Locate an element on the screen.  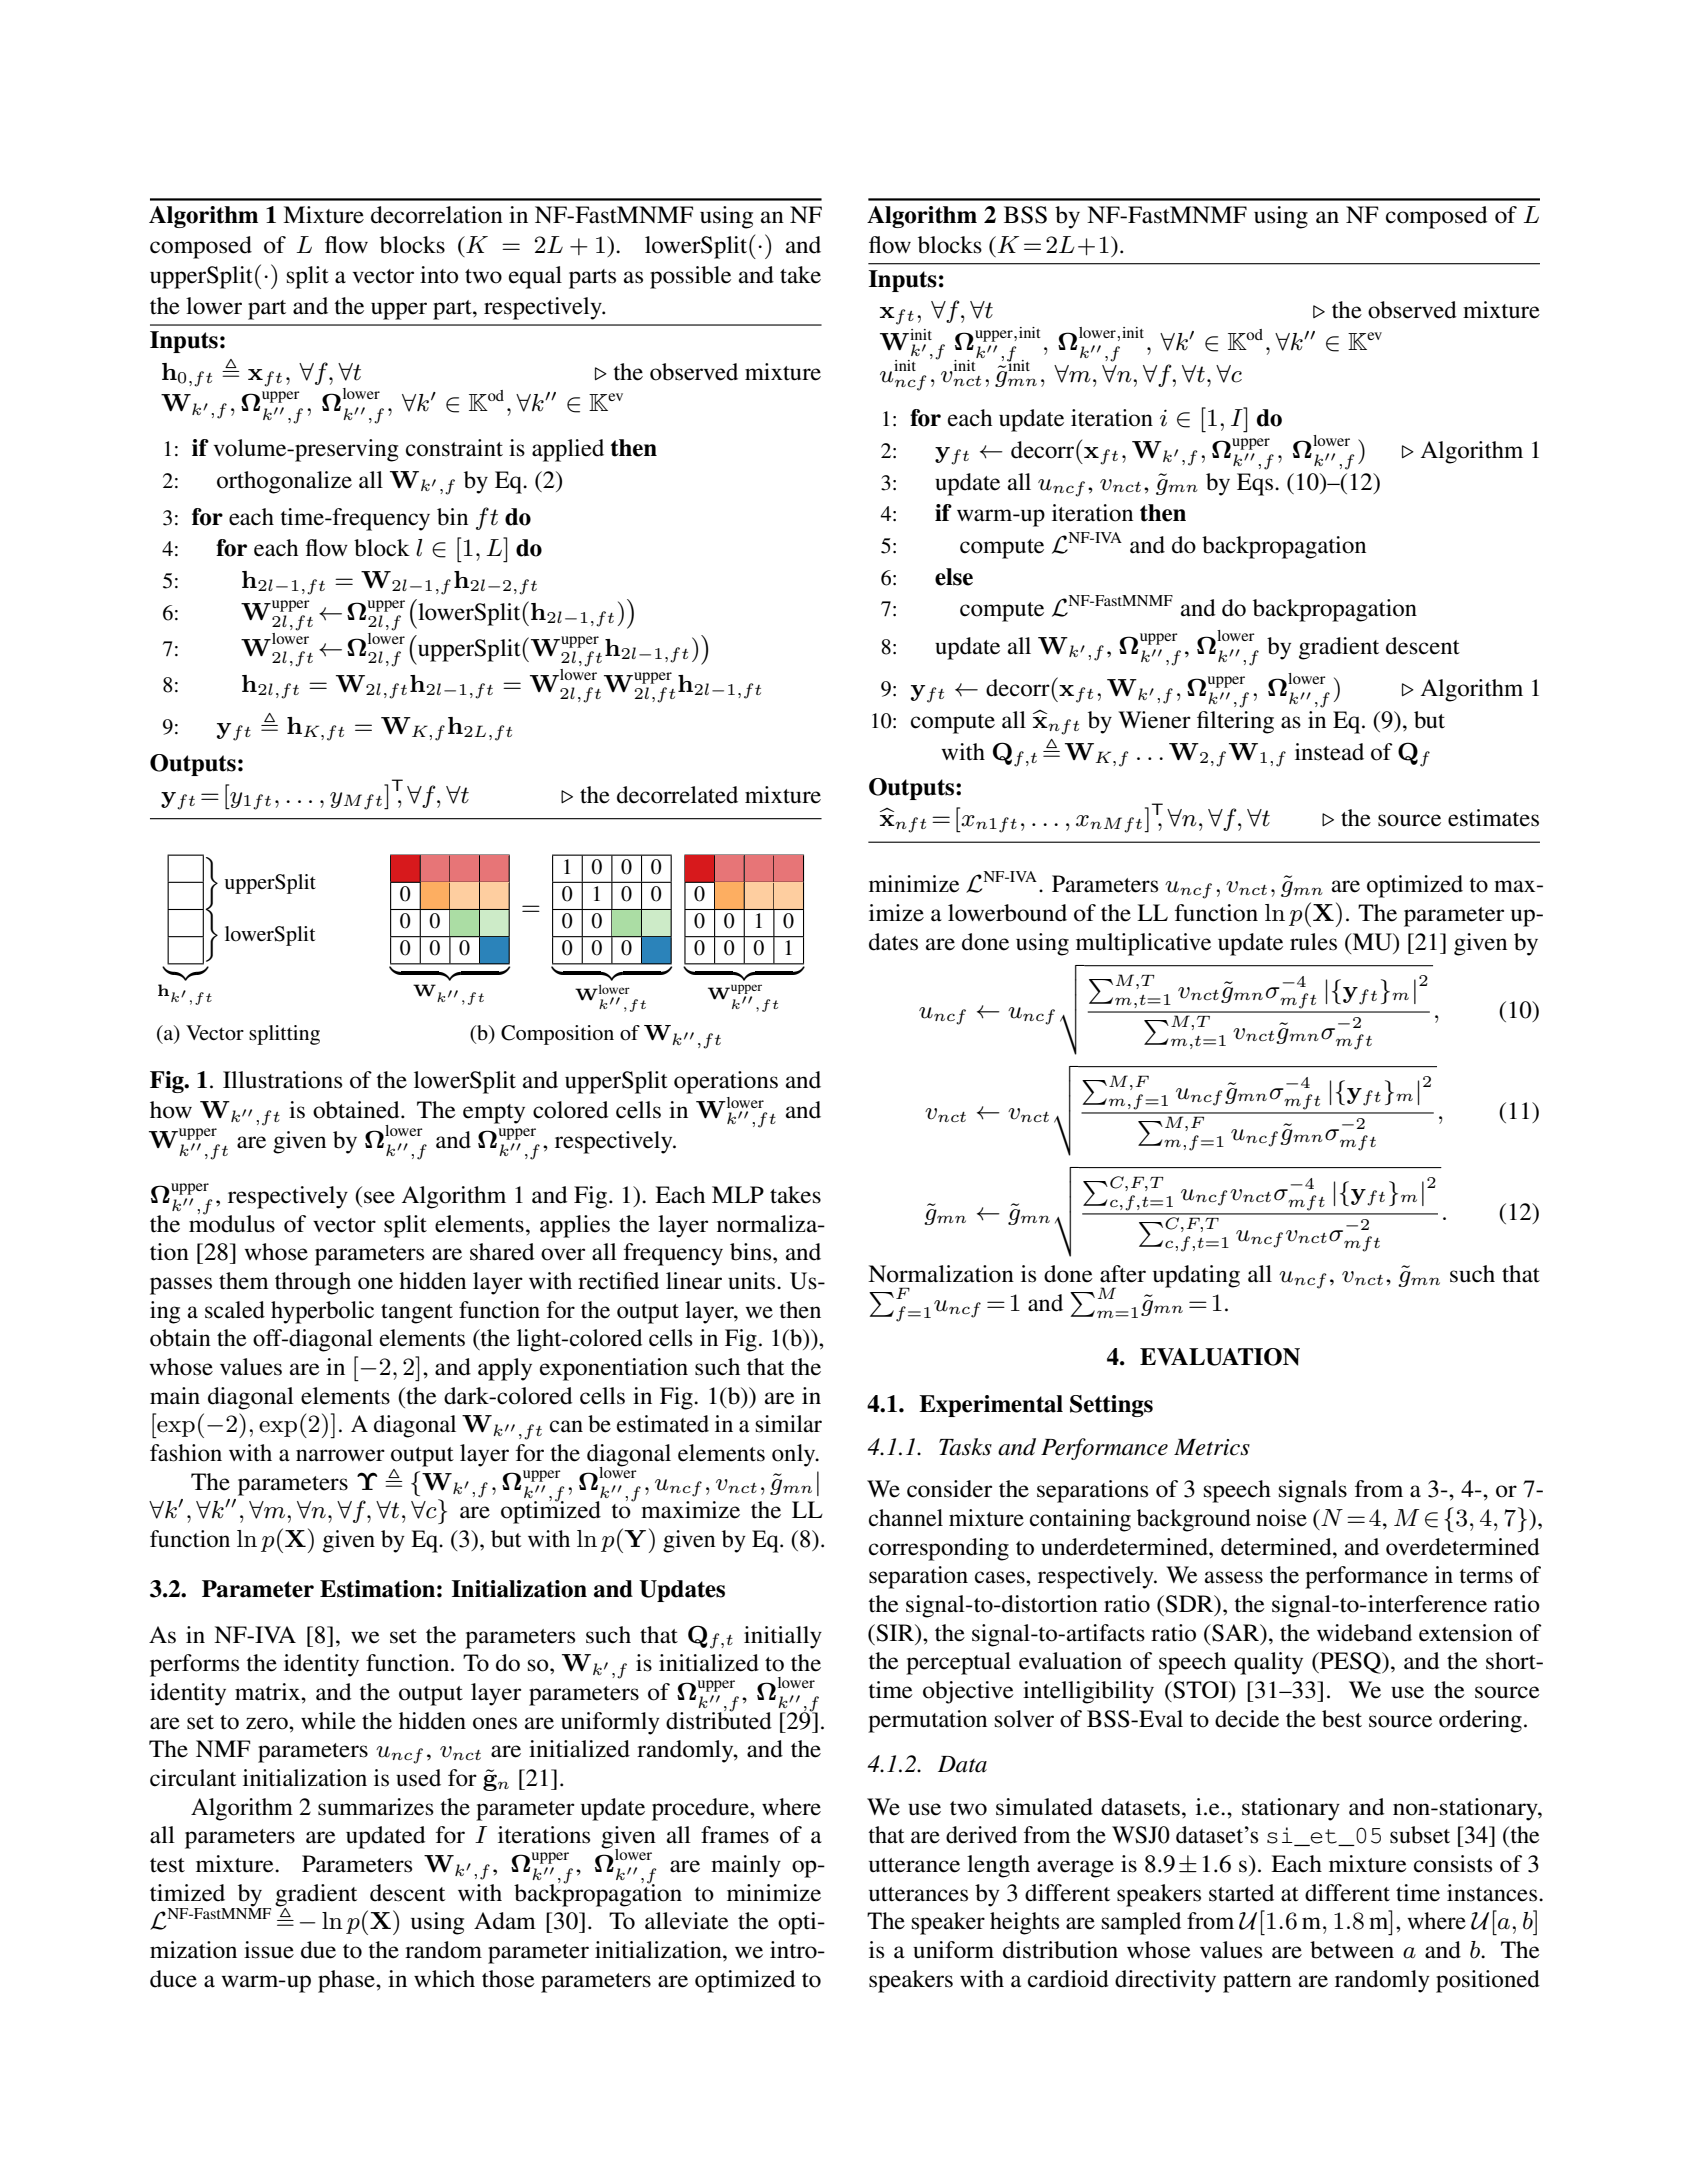
corresponding is located at coordinates (939, 1549).
